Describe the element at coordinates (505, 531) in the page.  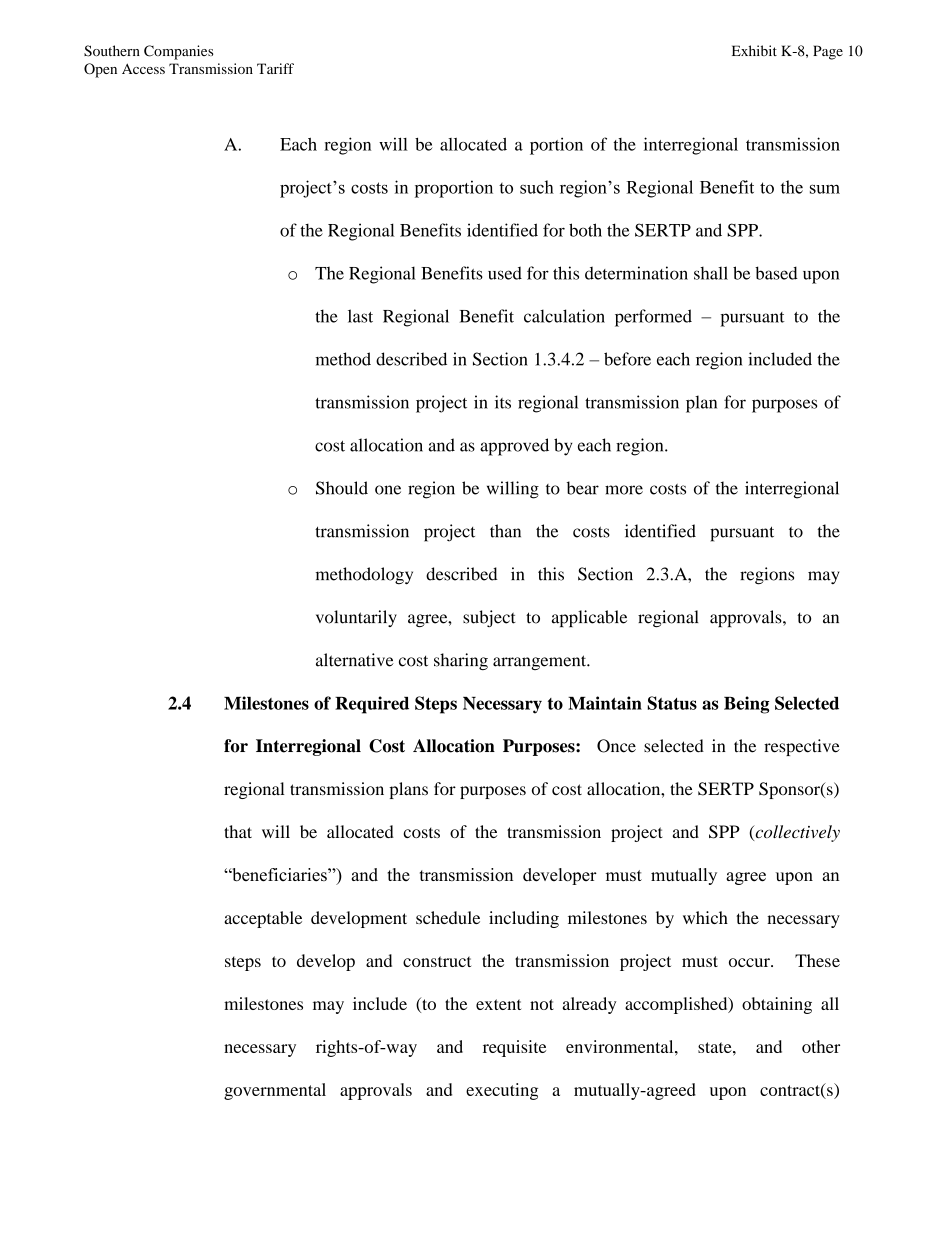
I see `than` at that location.
